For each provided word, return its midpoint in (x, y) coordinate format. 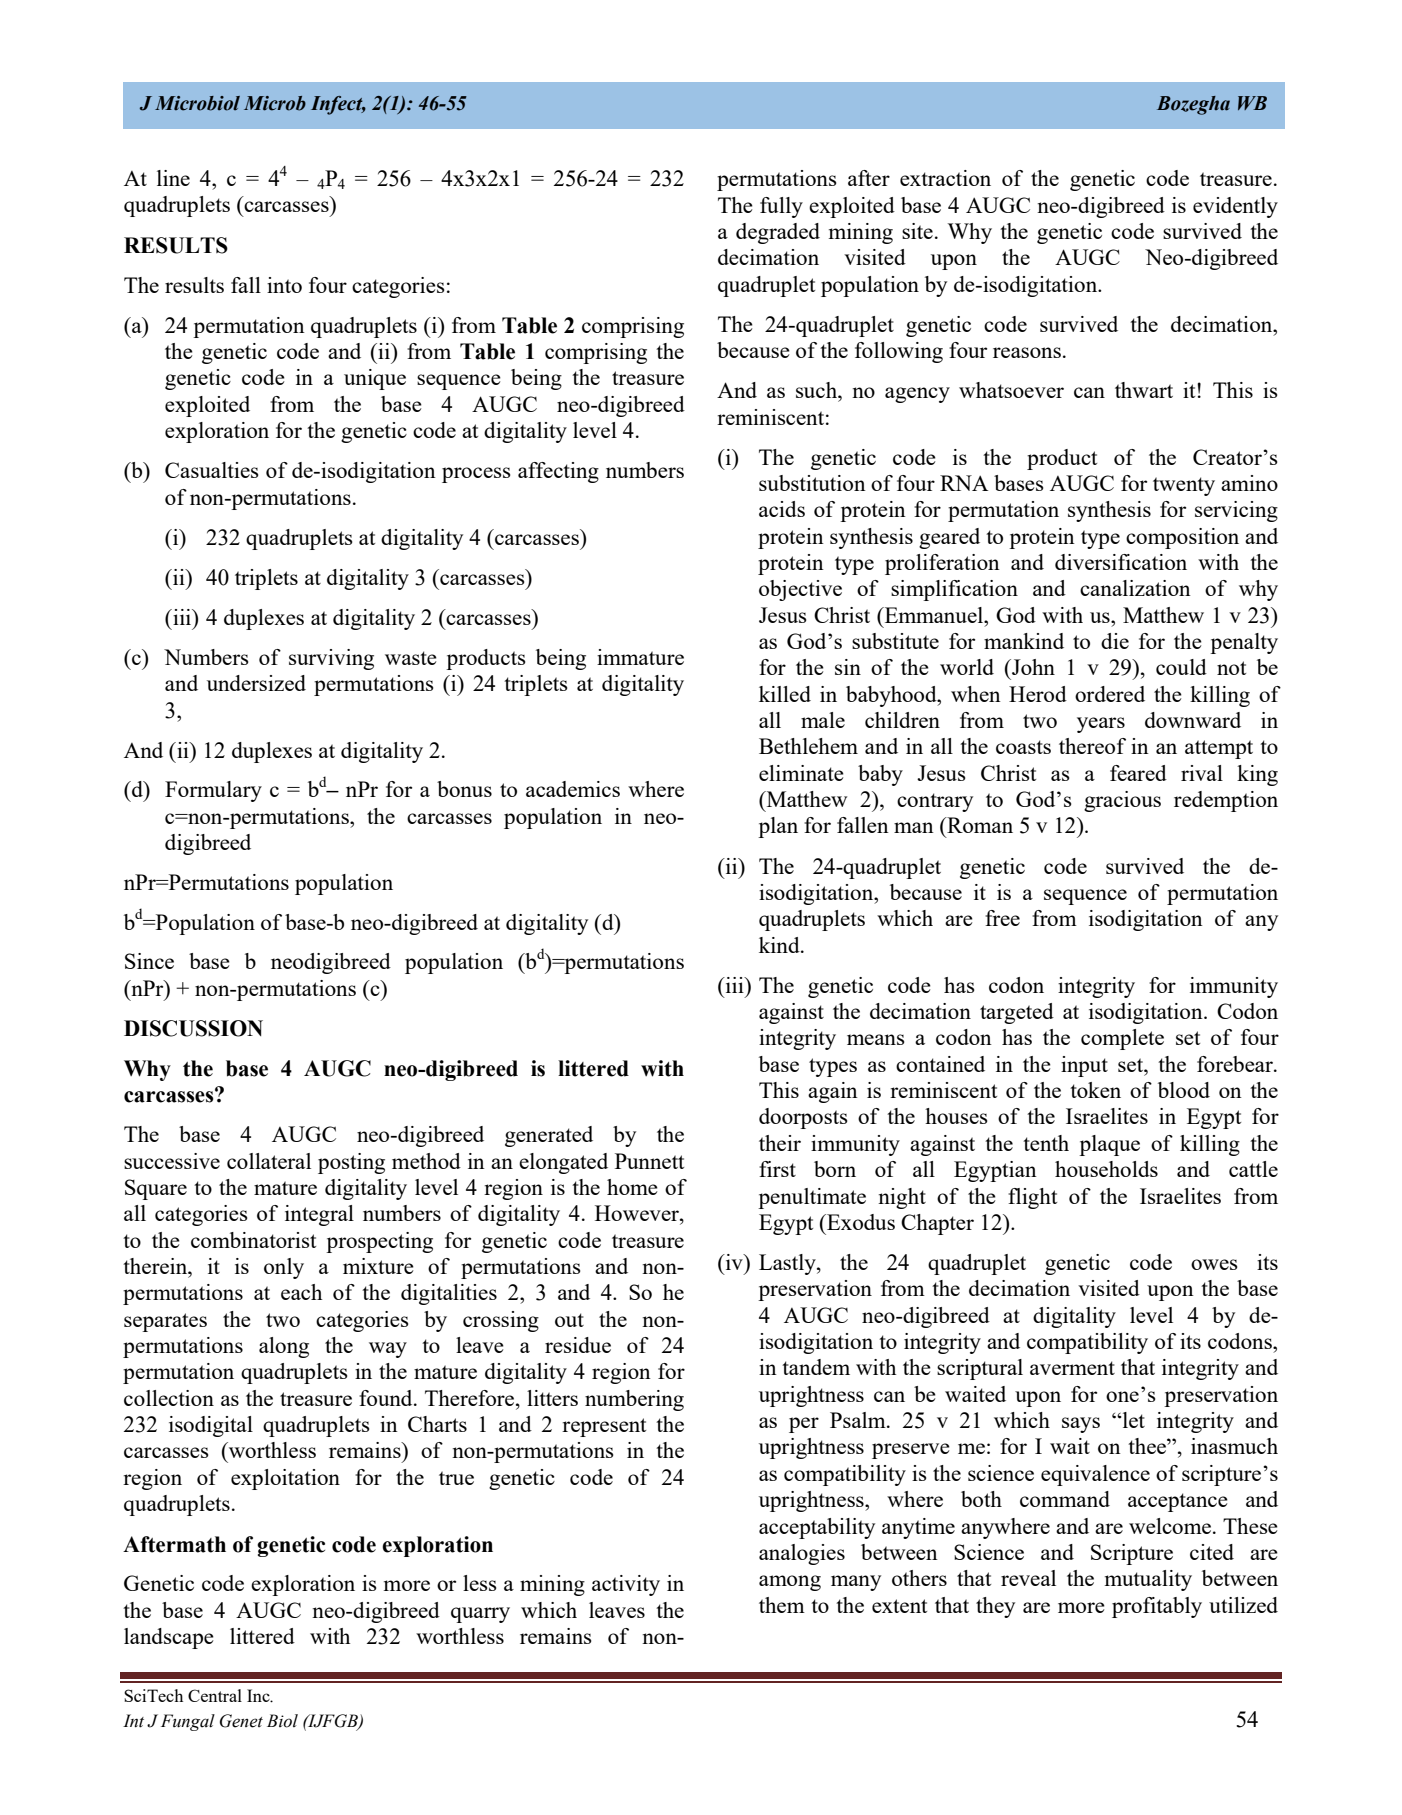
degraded (778, 233)
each (301, 1292)
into (284, 285)
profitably (1157, 1607)
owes (1214, 1264)
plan (778, 827)
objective (800, 590)
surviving (331, 659)
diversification (1121, 562)
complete (1122, 1039)
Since (149, 961)
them (782, 1605)
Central (215, 1695)
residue (578, 1345)
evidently (1235, 207)
